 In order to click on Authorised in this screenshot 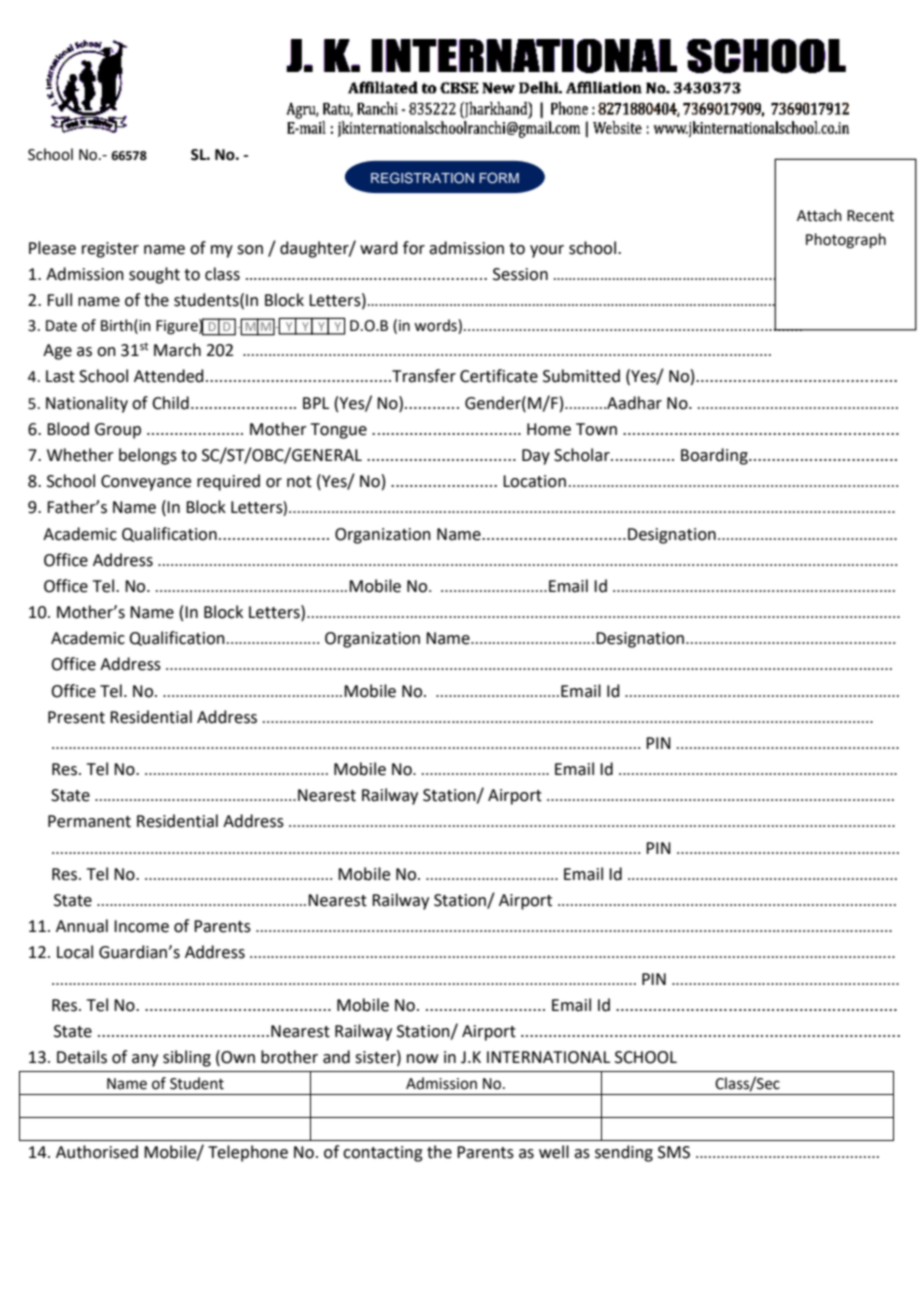, I will do `click(97, 1152)`.
